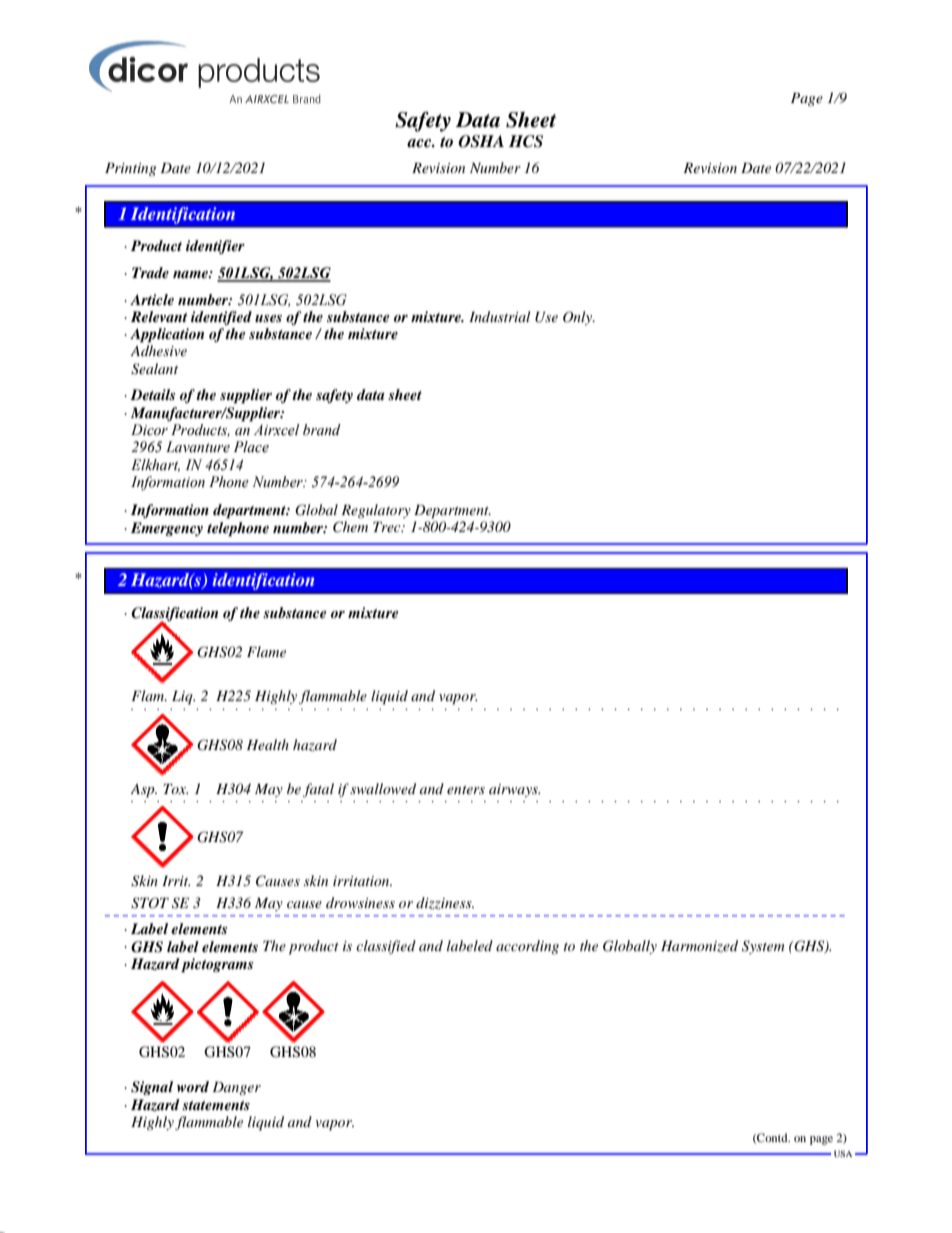  I want to click on Classification, so click(174, 615).
